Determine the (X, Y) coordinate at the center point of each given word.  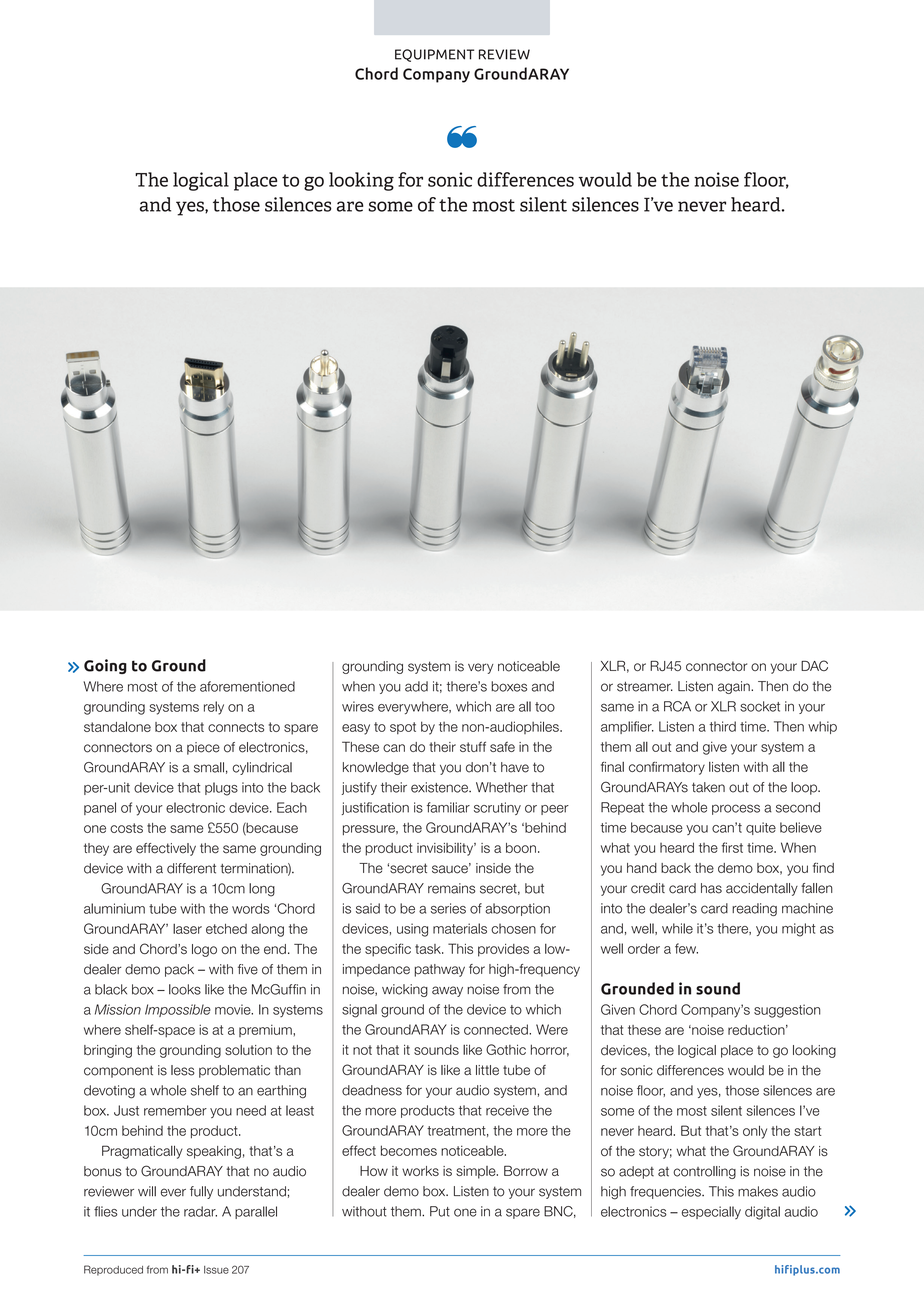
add (416, 686)
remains (451, 888)
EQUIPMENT (434, 55)
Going (105, 666)
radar (200, 1211)
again (735, 687)
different (191, 868)
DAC (814, 665)
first (732, 847)
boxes (509, 686)
